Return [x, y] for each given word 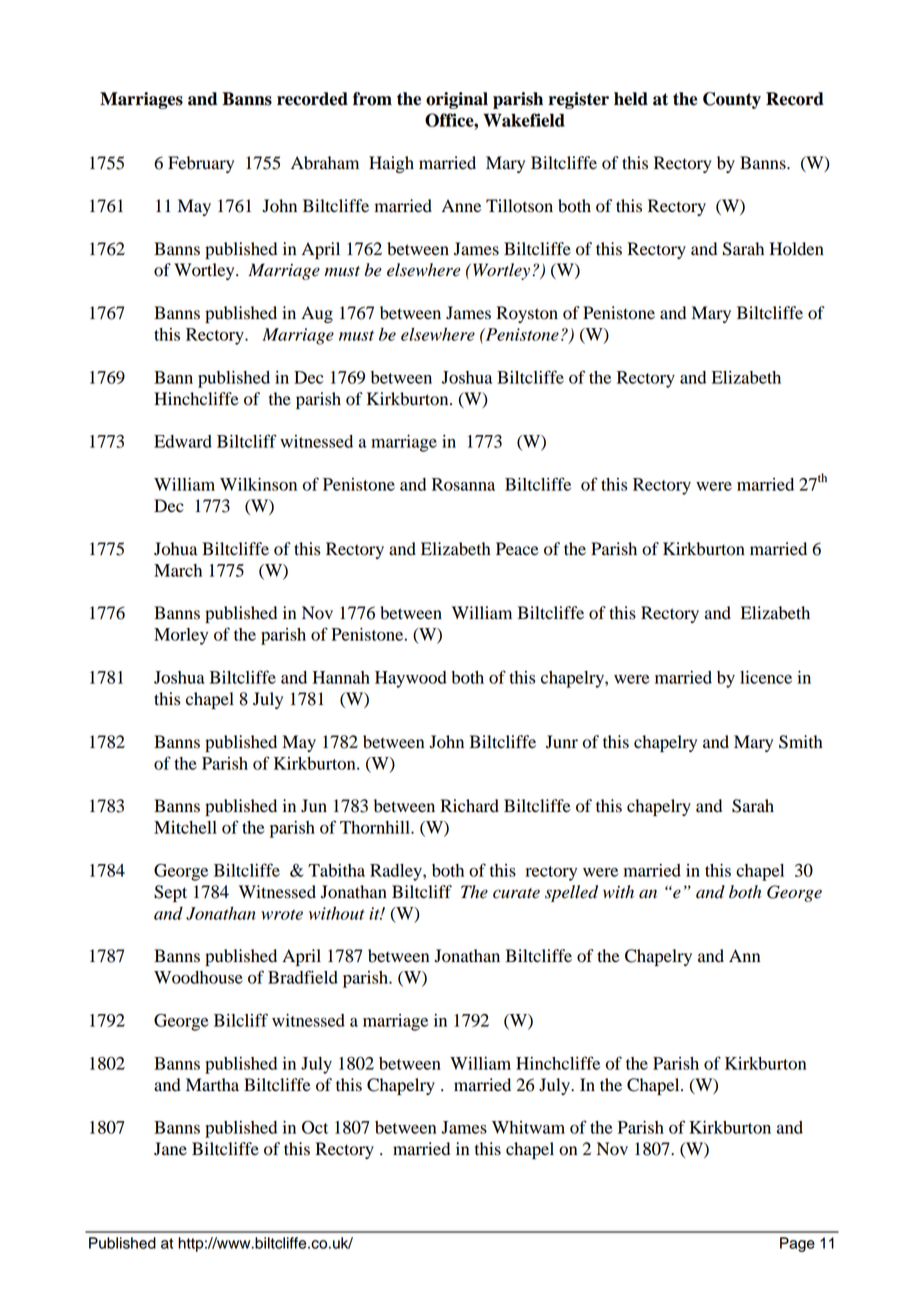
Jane [170, 1149]
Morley [181, 636]
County [732, 100]
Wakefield [524, 120]
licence [766, 677]
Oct [315, 1127]
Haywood [411, 679]
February [201, 164]
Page [797, 1244]
